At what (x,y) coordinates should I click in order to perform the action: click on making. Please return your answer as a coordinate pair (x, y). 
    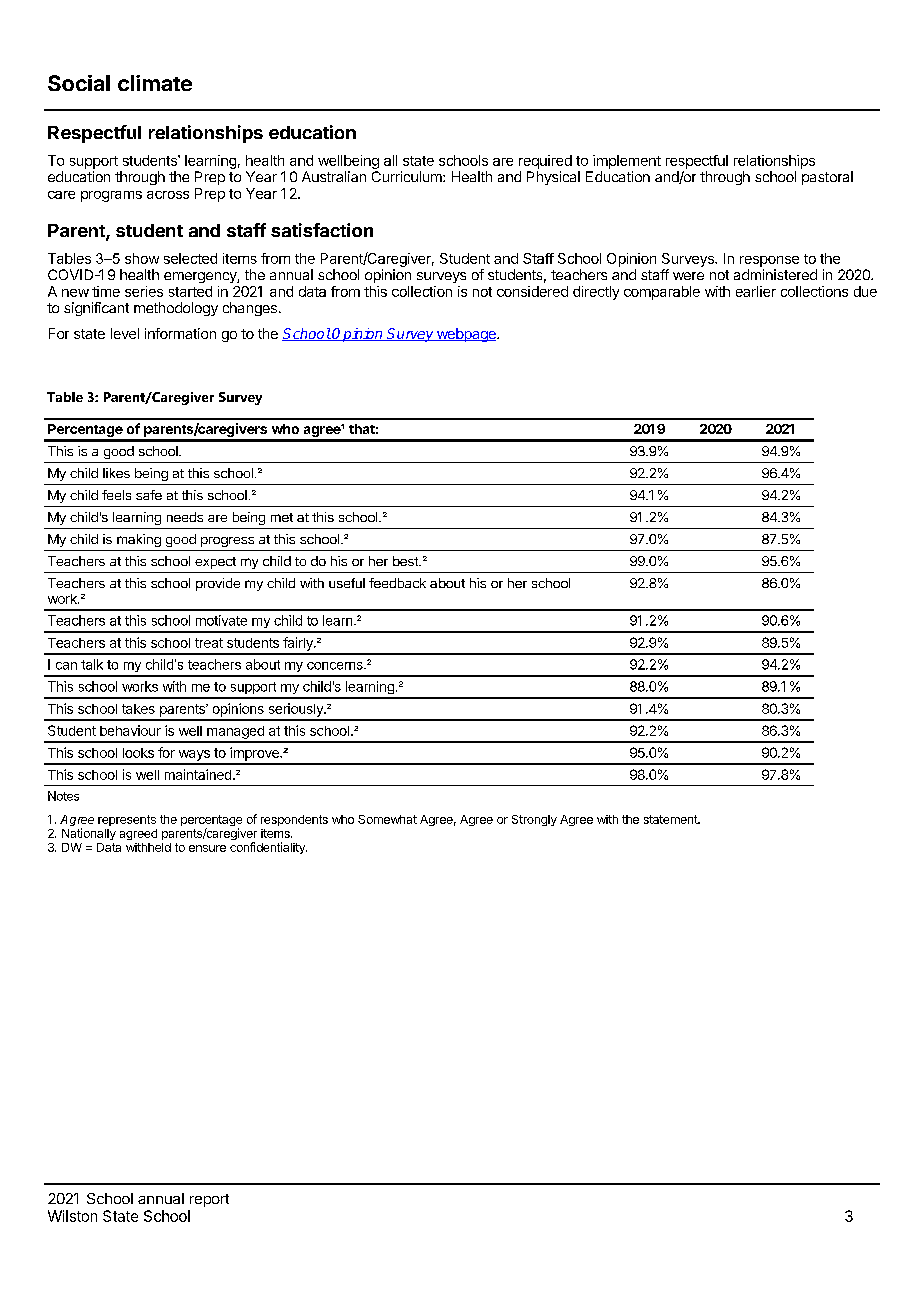
    Looking at the image, I should click on (139, 540).
